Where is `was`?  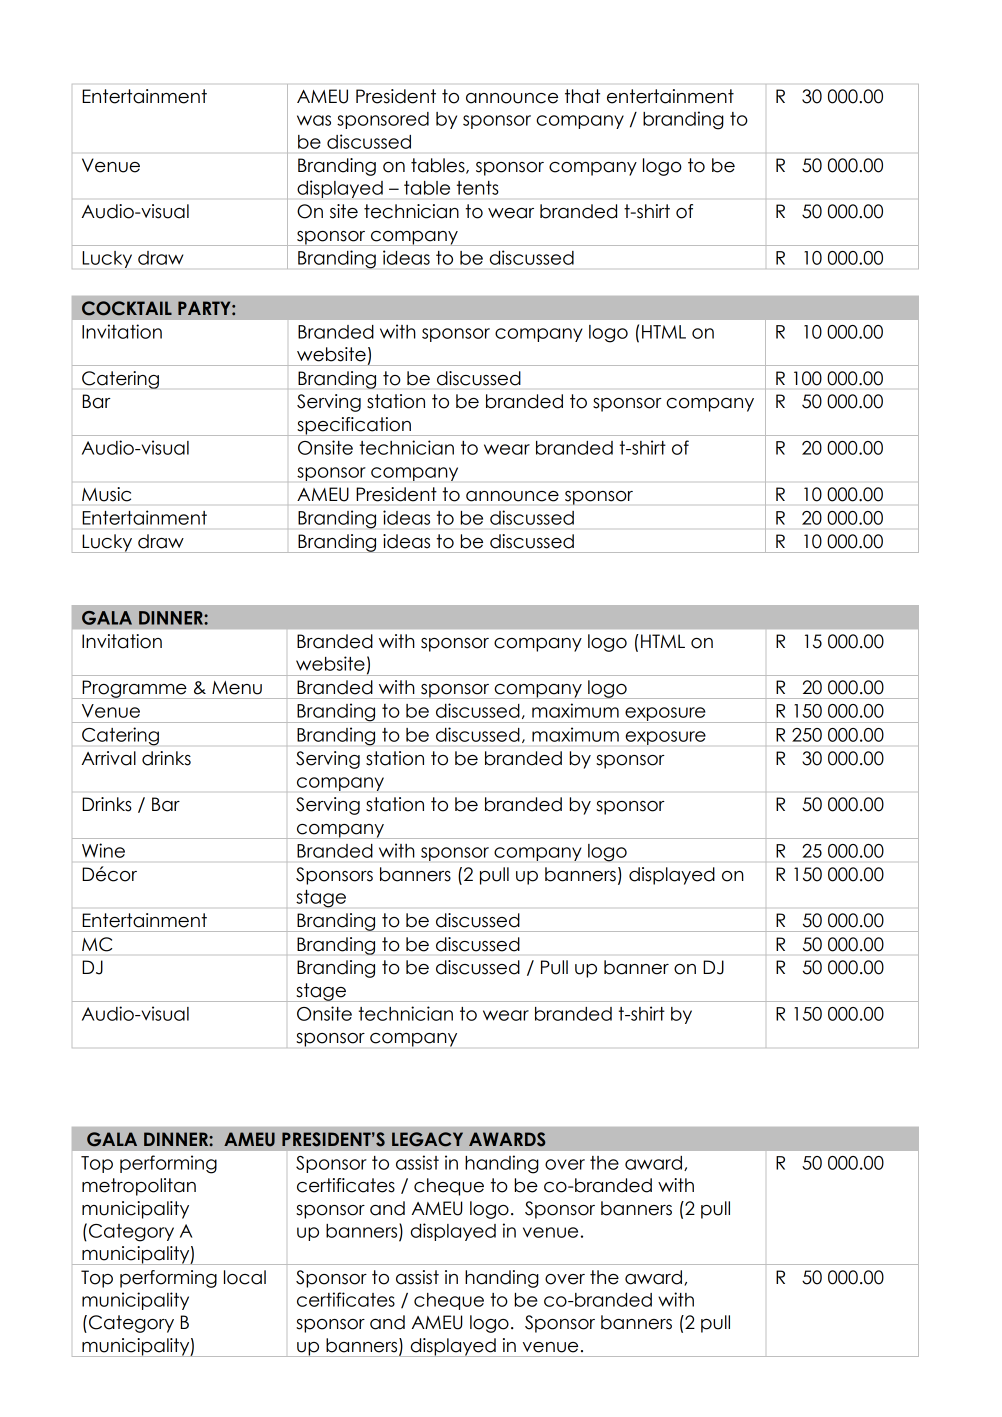 was is located at coordinates (314, 120).
